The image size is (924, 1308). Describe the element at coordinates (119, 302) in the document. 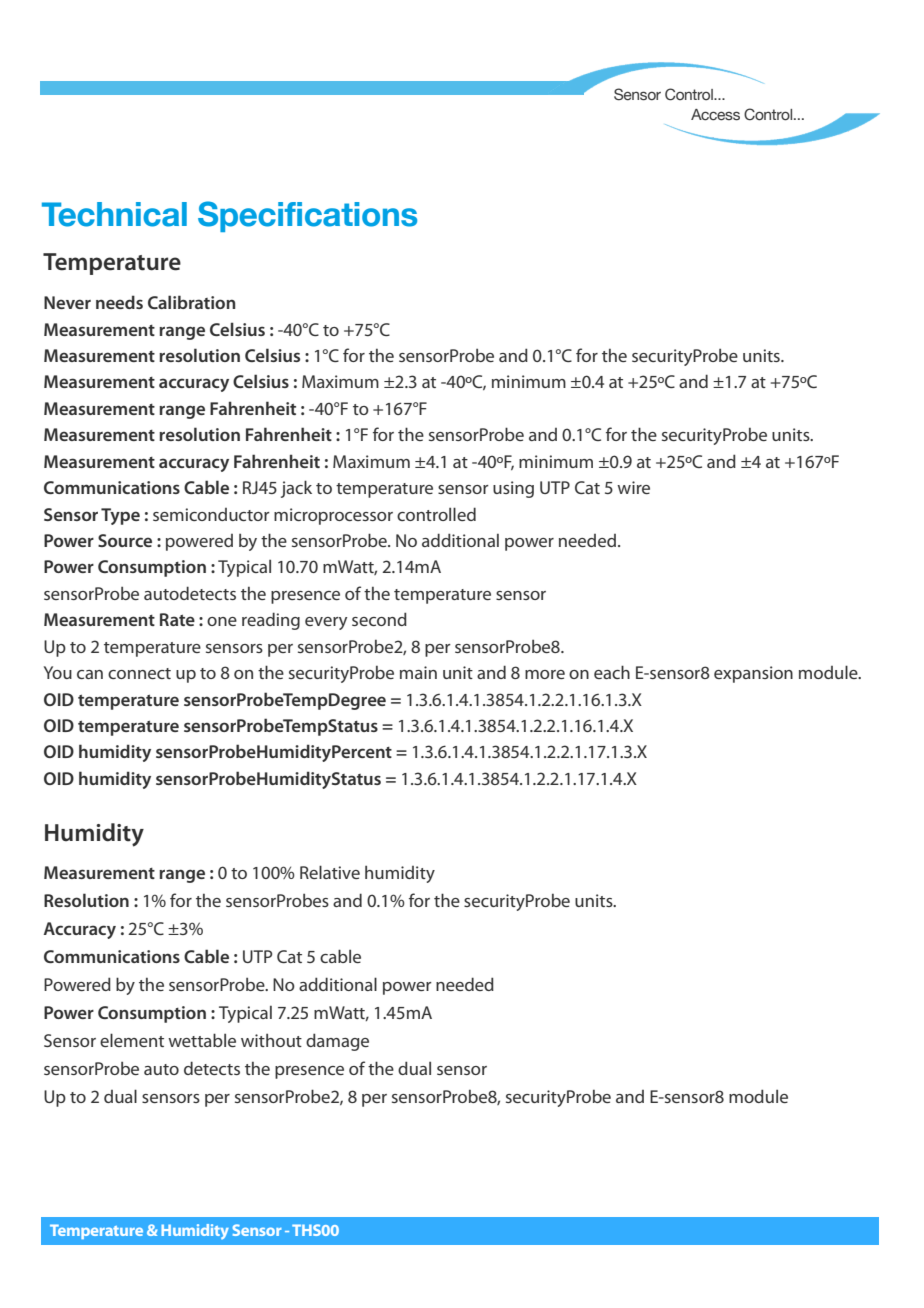

I see `needs` at that location.
